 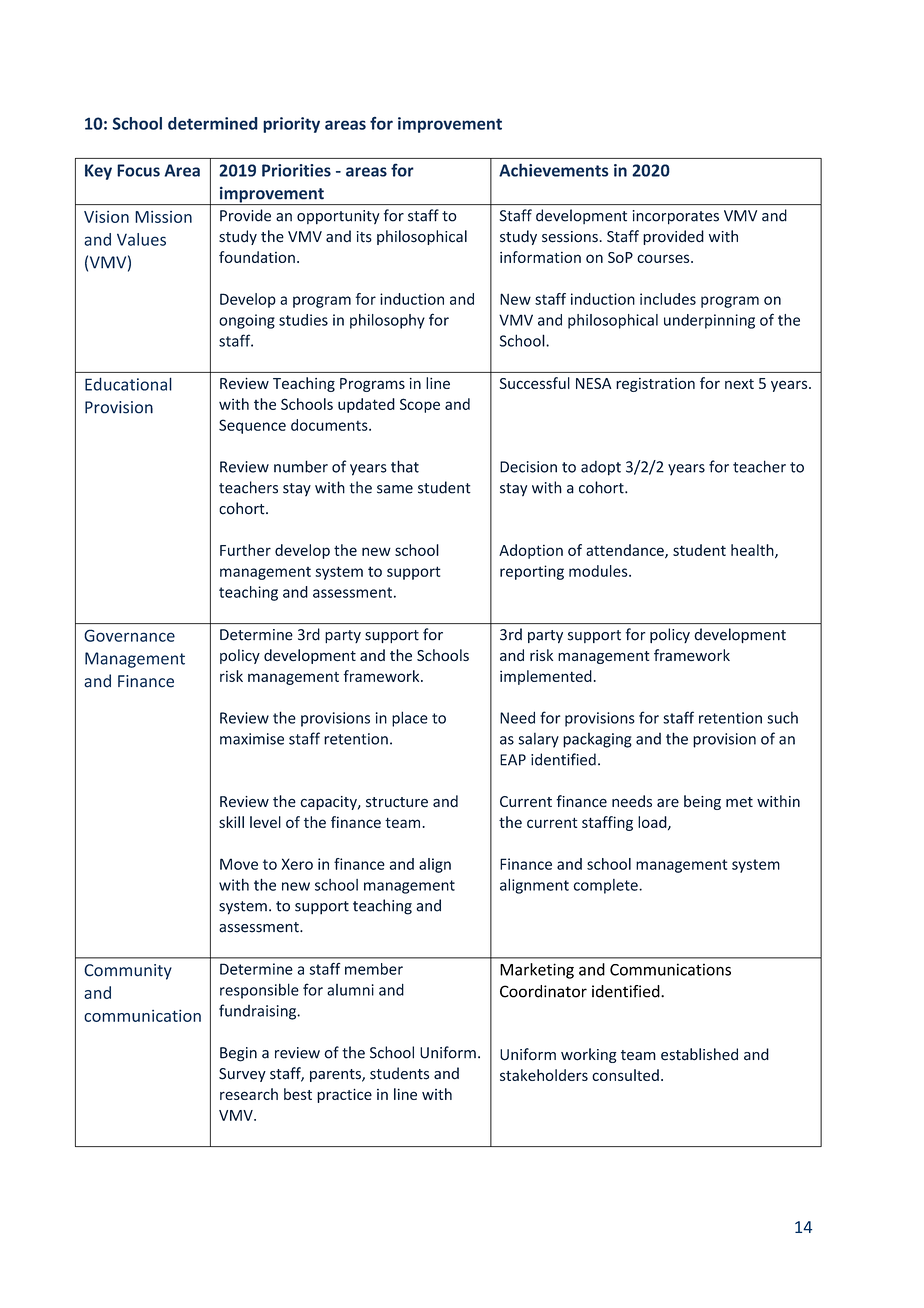 What do you see at coordinates (544, 1075) in the page?
I see `stakeholders` at bounding box center [544, 1075].
